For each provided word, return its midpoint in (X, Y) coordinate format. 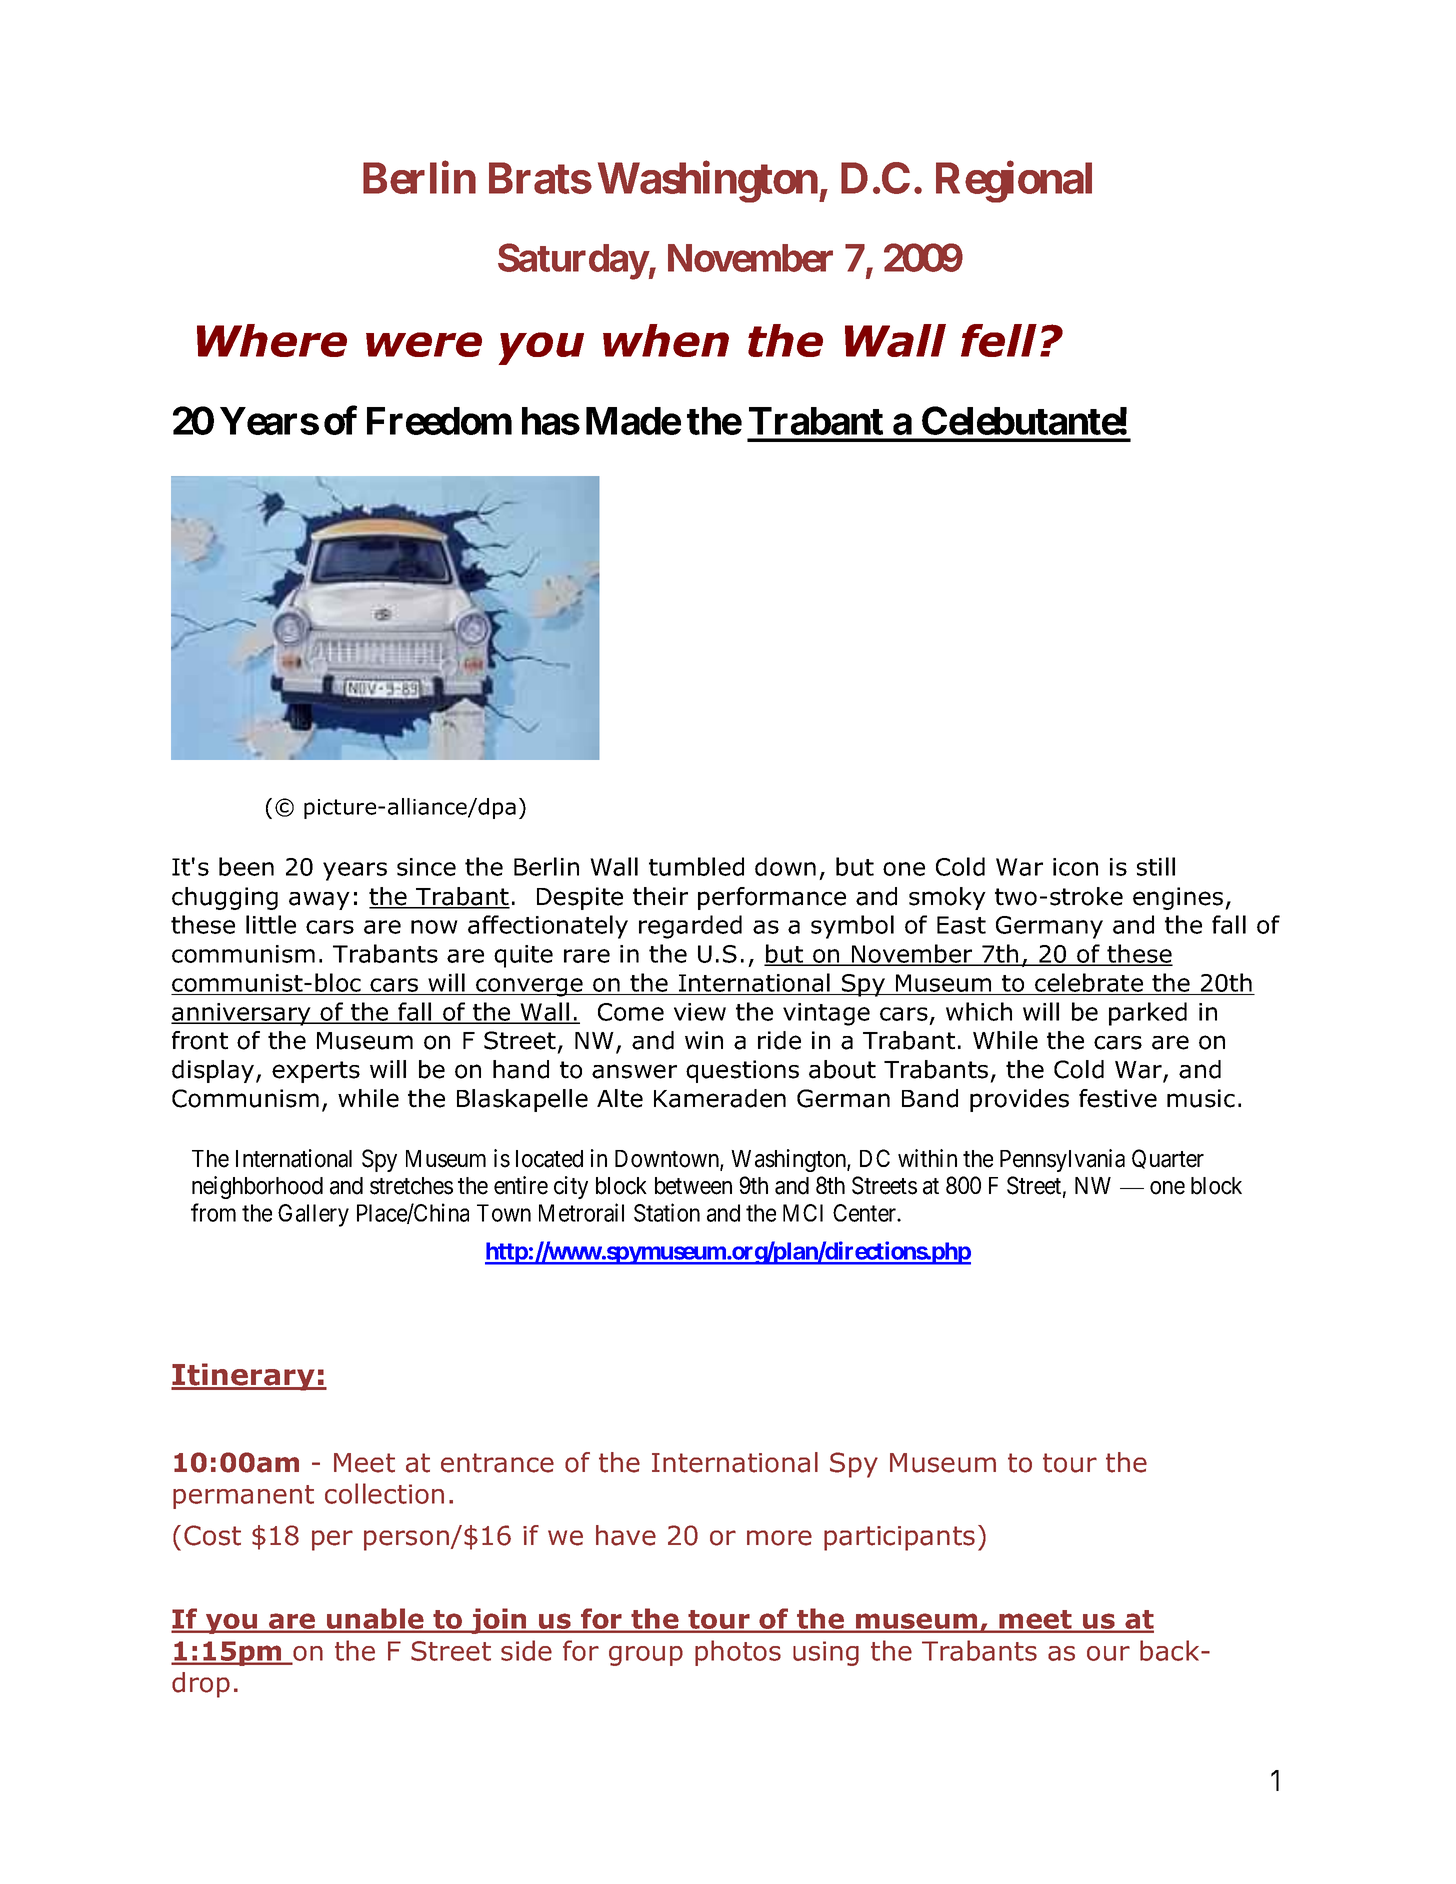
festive (1118, 1098)
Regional (1014, 182)
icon (1075, 867)
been (246, 866)
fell (999, 340)
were (424, 344)
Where (272, 340)
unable (375, 1620)
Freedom (439, 421)
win (704, 1040)
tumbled (696, 866)
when (666, 340)
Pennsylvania (1062, 1160)
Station (667, 1212)
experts (316, 1072)
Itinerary (244, 1377)
